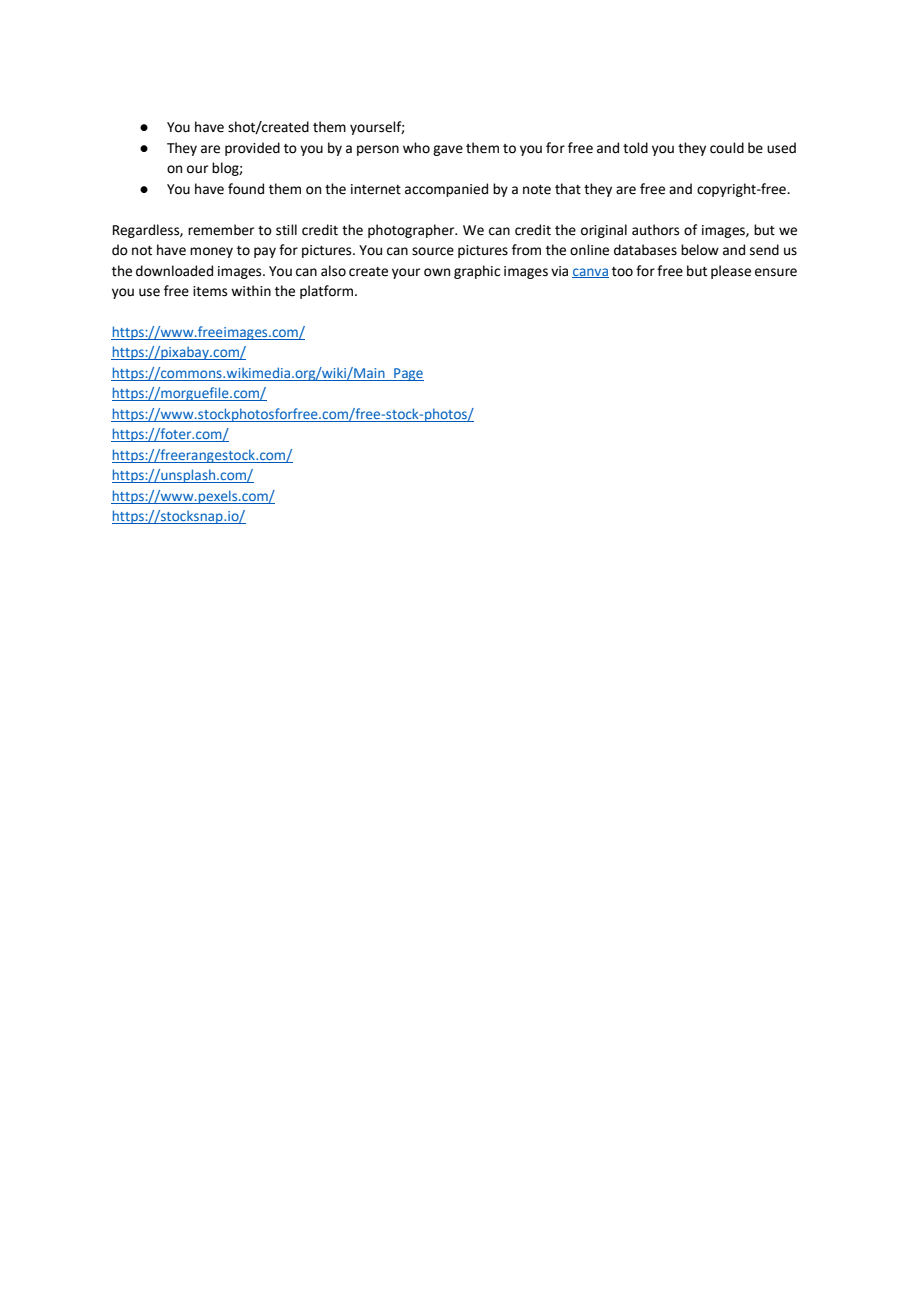 This document has height=1307, width=924. What do you see at coordinates (655, 230) in the document?
I see `authors` at bounding box center [655, 230].
